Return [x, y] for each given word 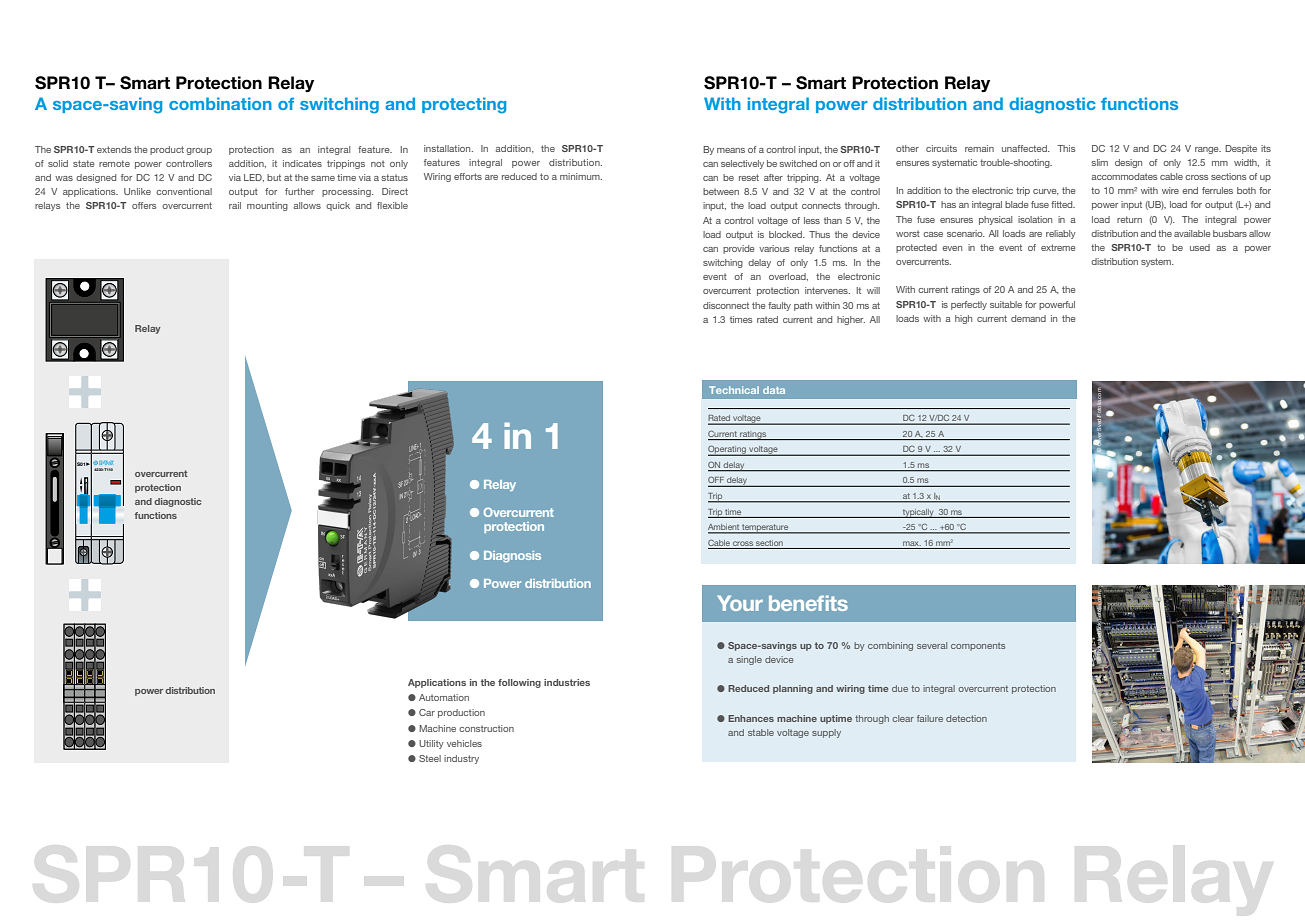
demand [1028, 318]
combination [220, 103]
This [1066, 148]
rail [235, 205]
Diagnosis [512, 557]
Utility [431, 744]
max [912, 543]
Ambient [724, 528]
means [731, 150]
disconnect [726, 305]
